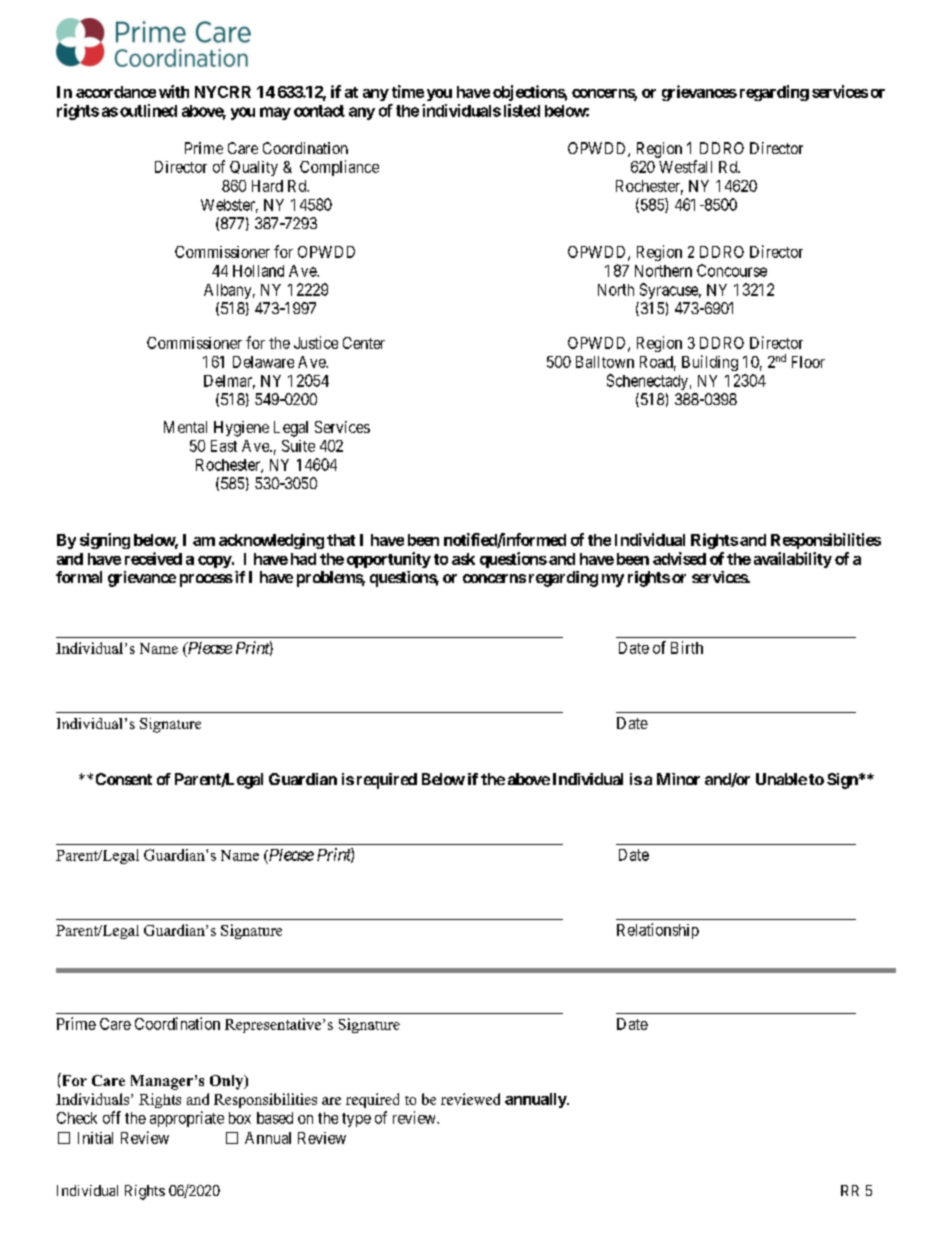 The image size is (952, 1233). What do you see at coordinates (298, 446) in the image?
I see `Suite` at bounding box center [298, 446].
